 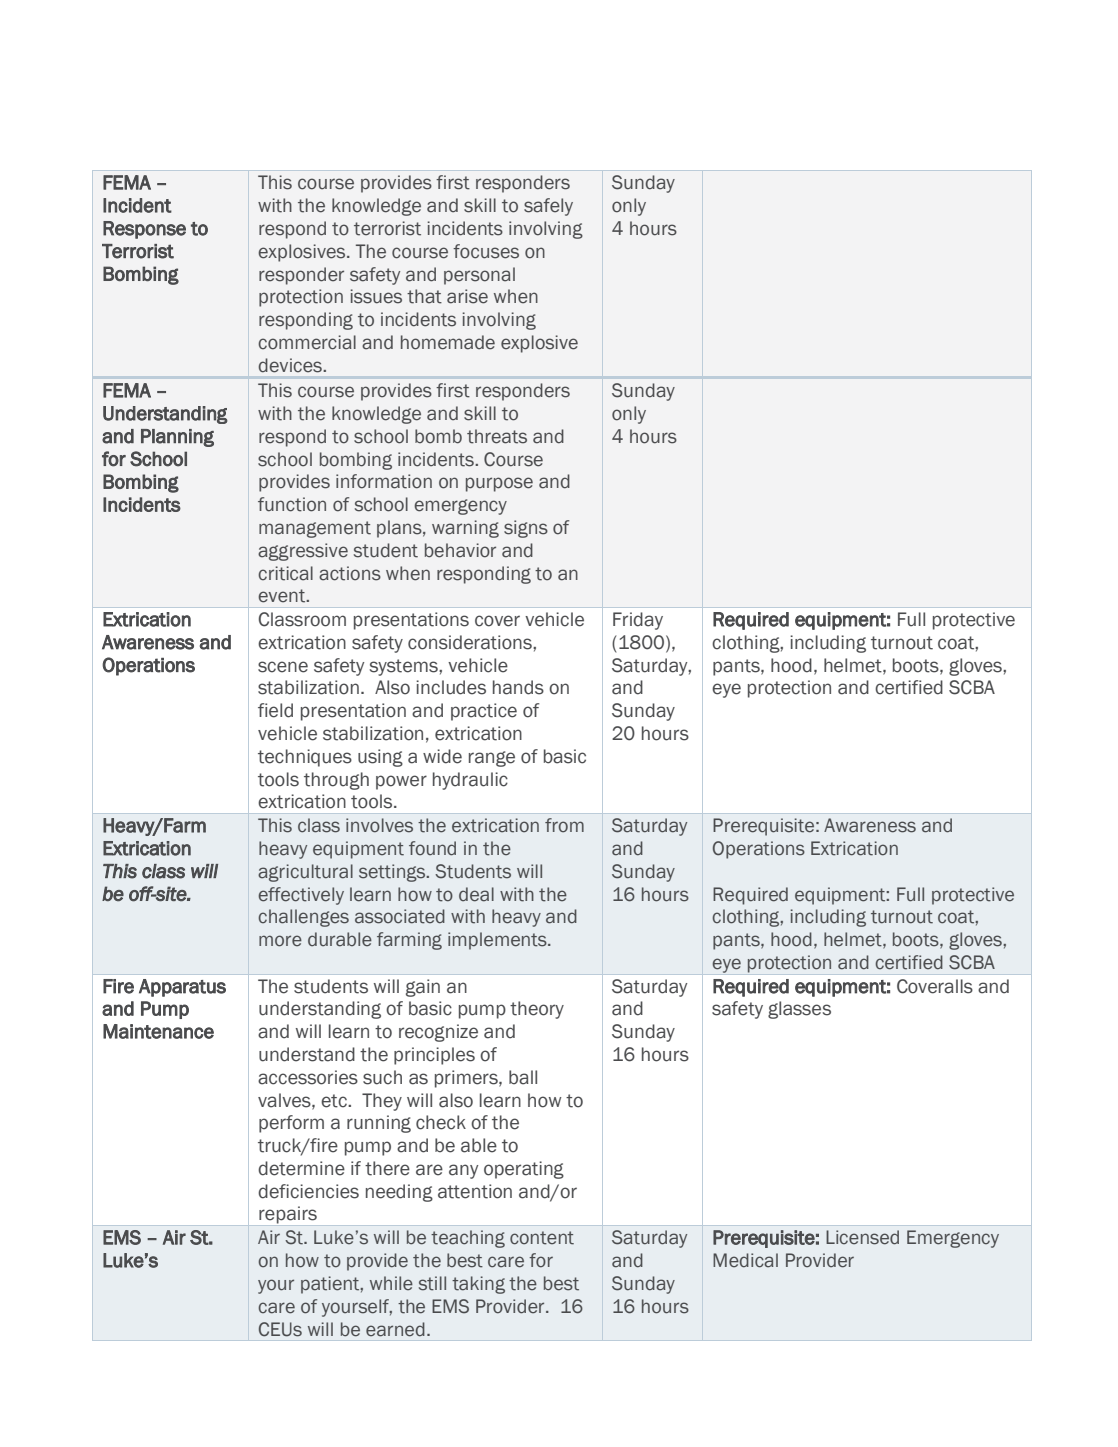 I want to click on safely, so click(x=548, y=207).
